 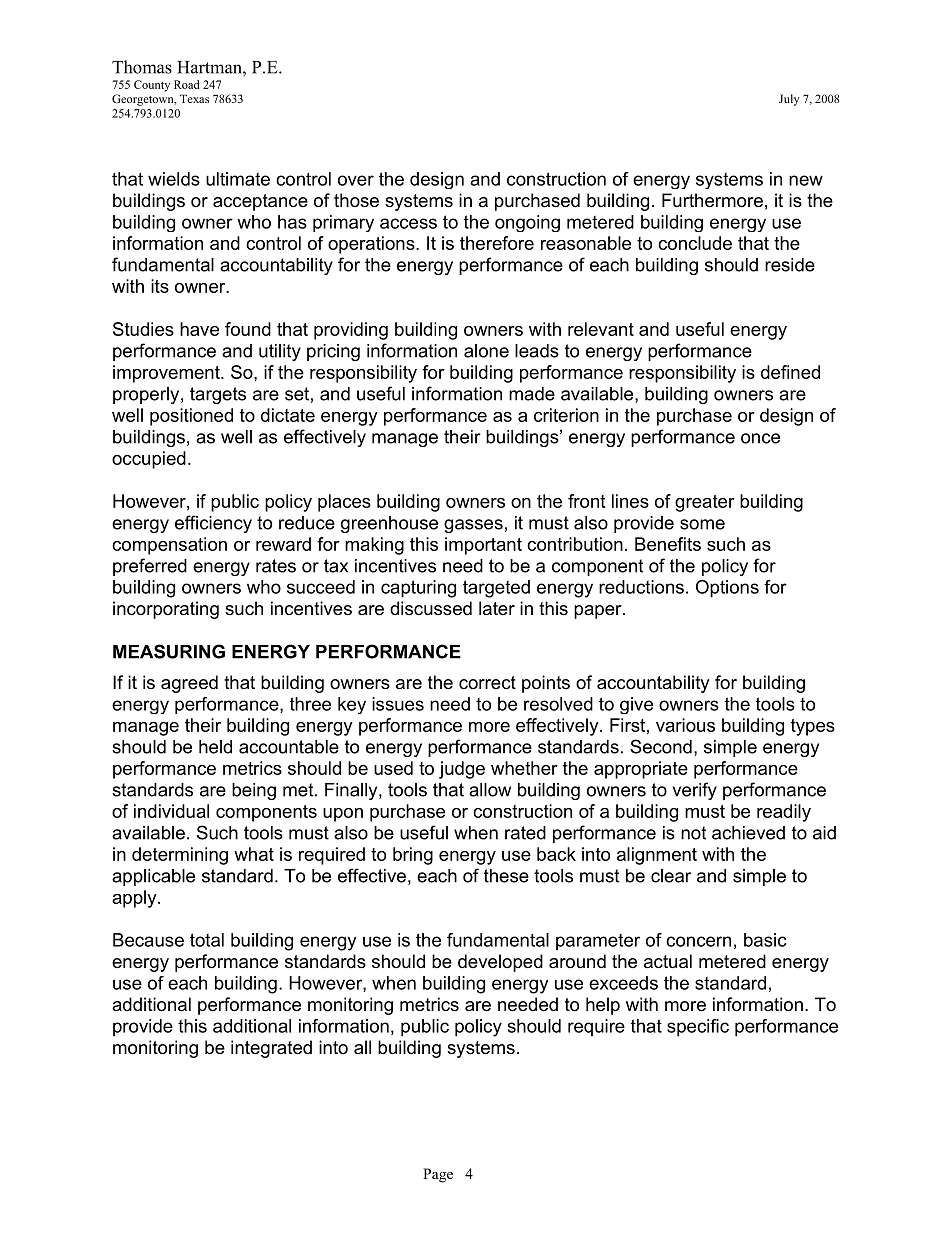 I want to click on Page, so click(x=438, y=1175).
